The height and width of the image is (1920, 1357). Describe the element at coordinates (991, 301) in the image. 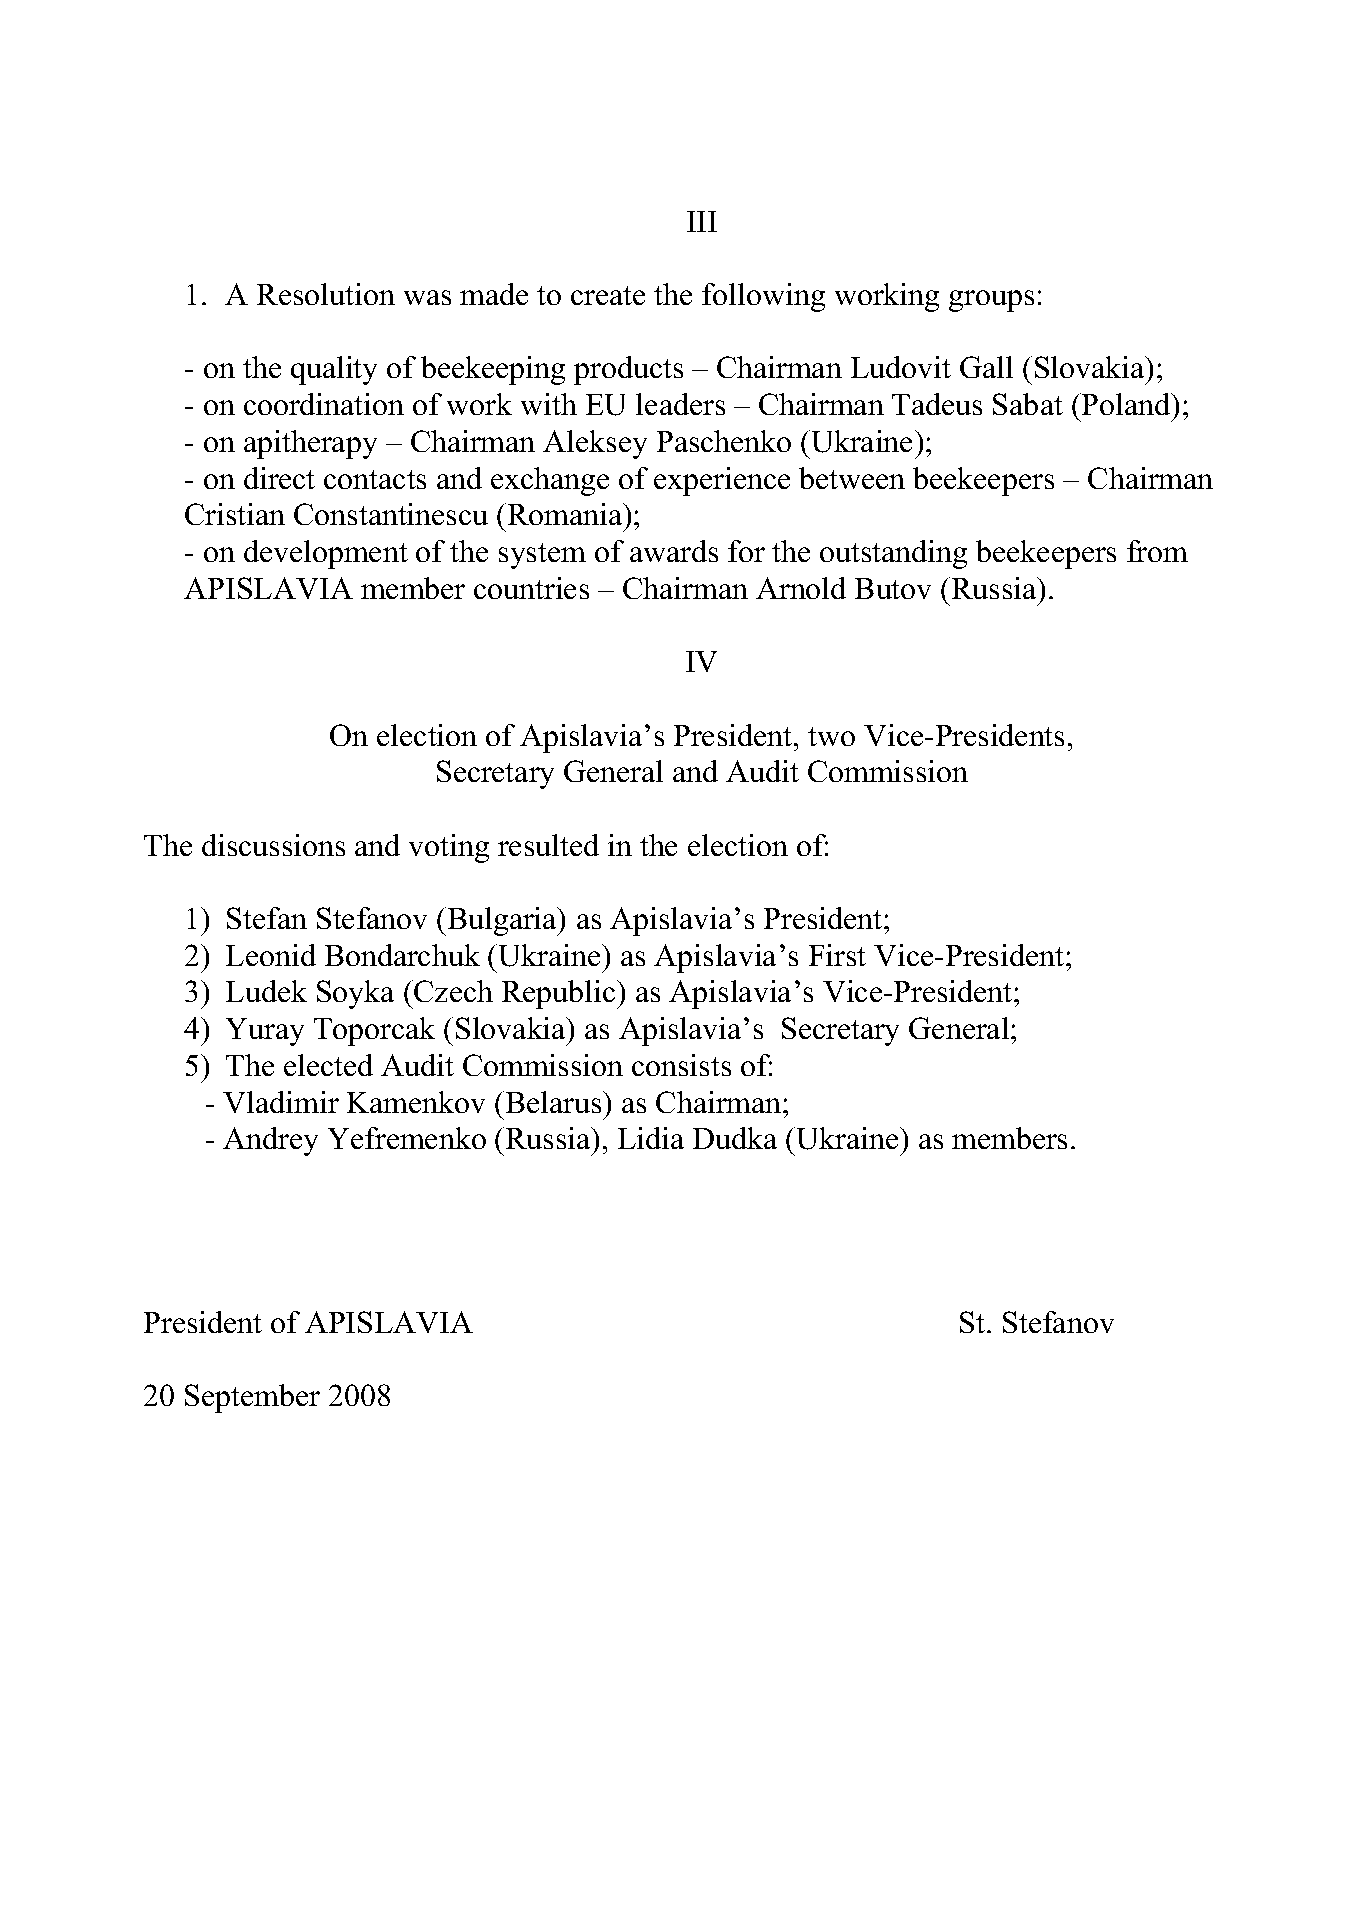

I see `groups` at that location.
